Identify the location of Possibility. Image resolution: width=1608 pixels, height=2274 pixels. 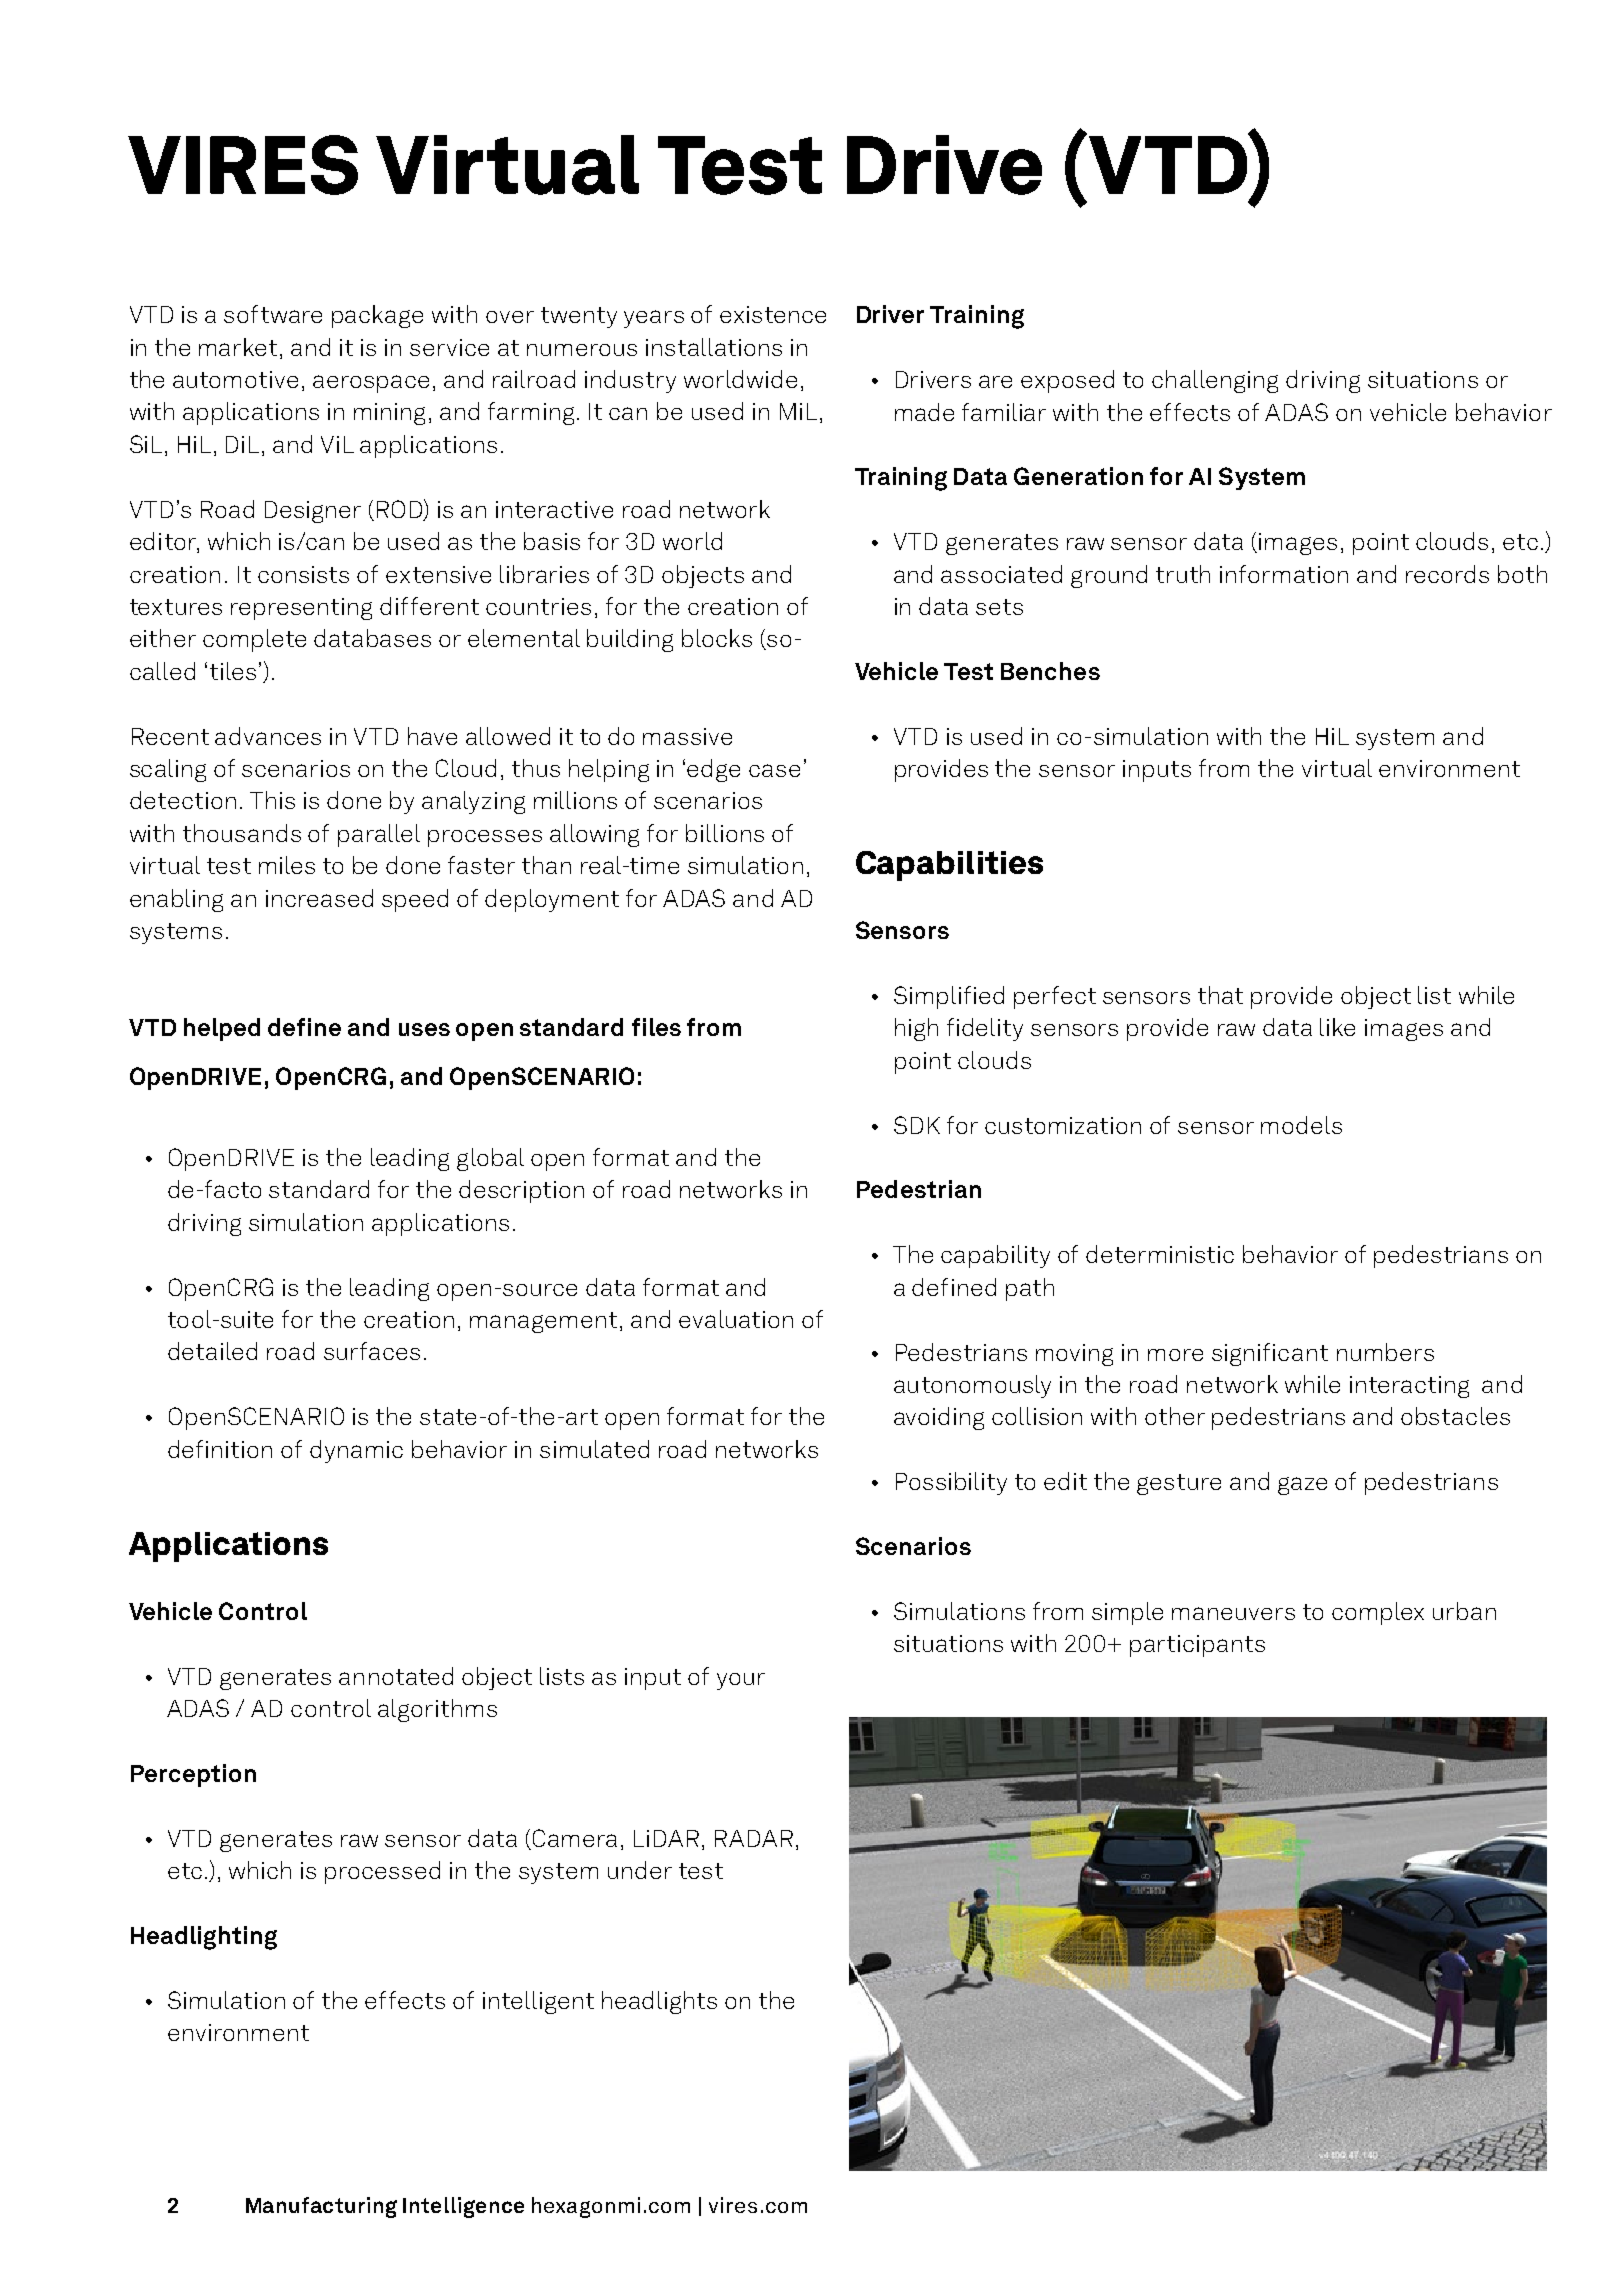
(951, 1483).
